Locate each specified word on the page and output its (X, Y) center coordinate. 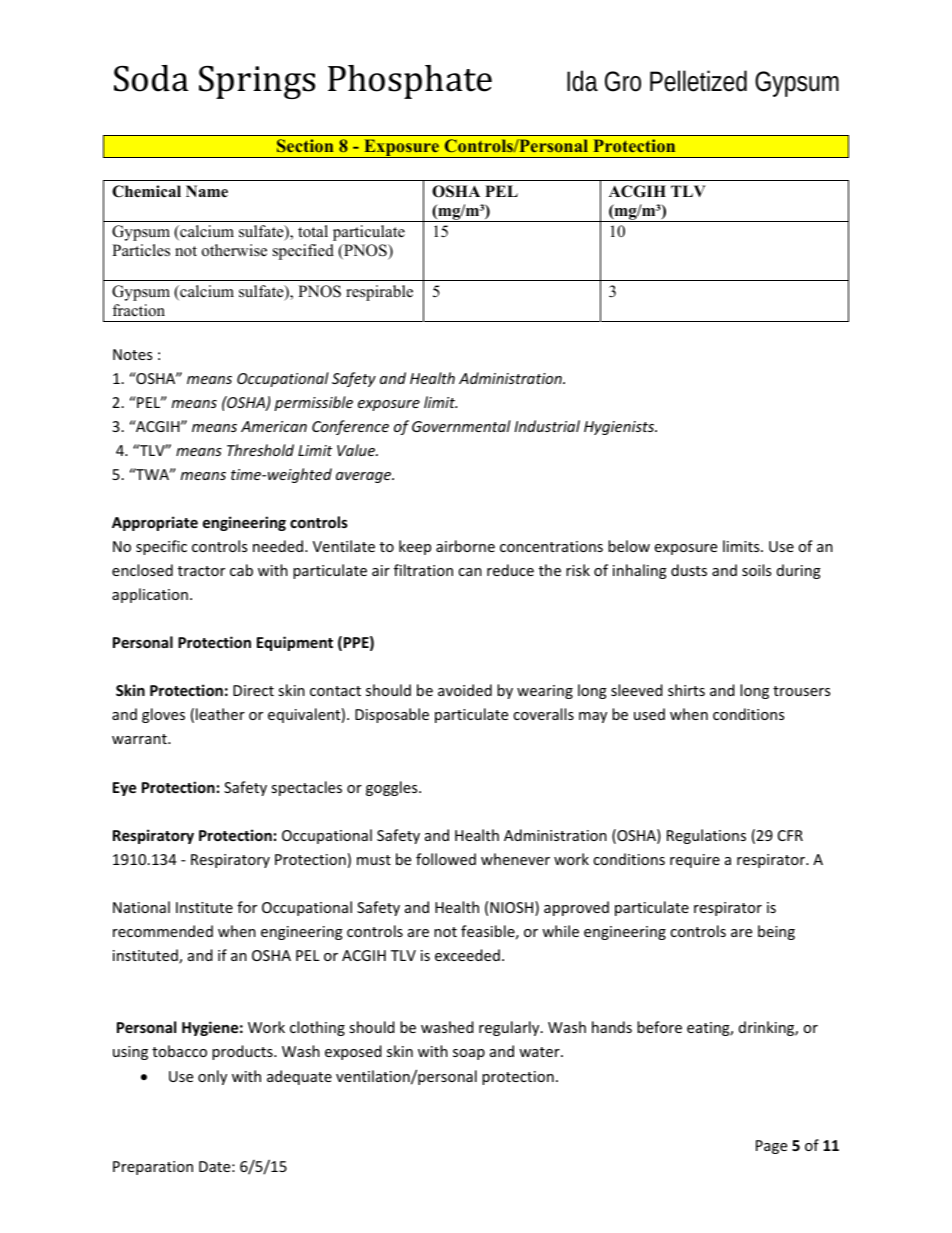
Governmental (461, 426)
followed (446, 859)
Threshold (260, 450)
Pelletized (698, 81)
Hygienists (620, 428)
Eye (124, 789)
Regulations (706, 836)
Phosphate (410, 82)
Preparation (153, 1168)
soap (469, 1054)
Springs (257, 82)
